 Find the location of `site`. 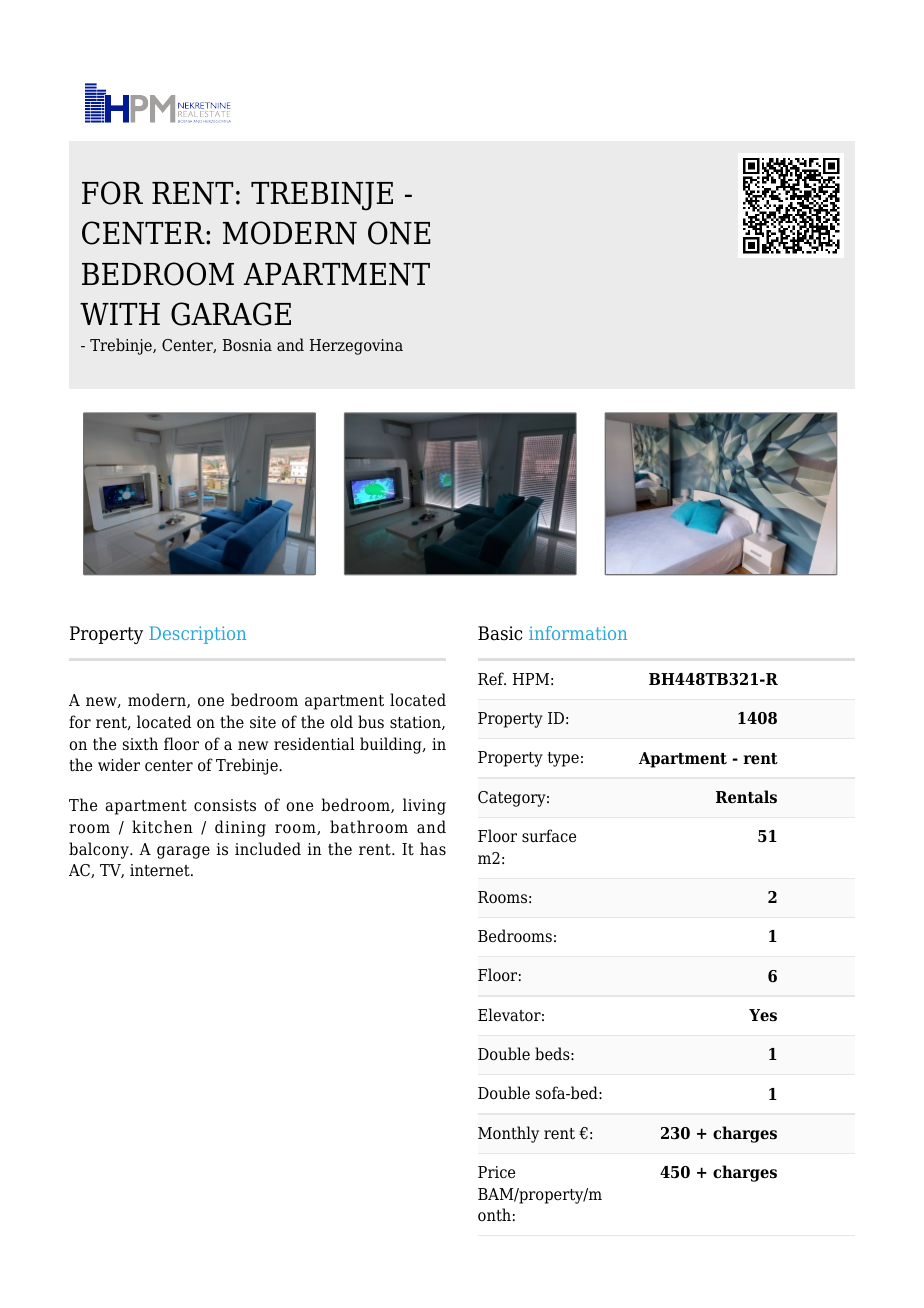

site is located at coordinates (263, 722).
